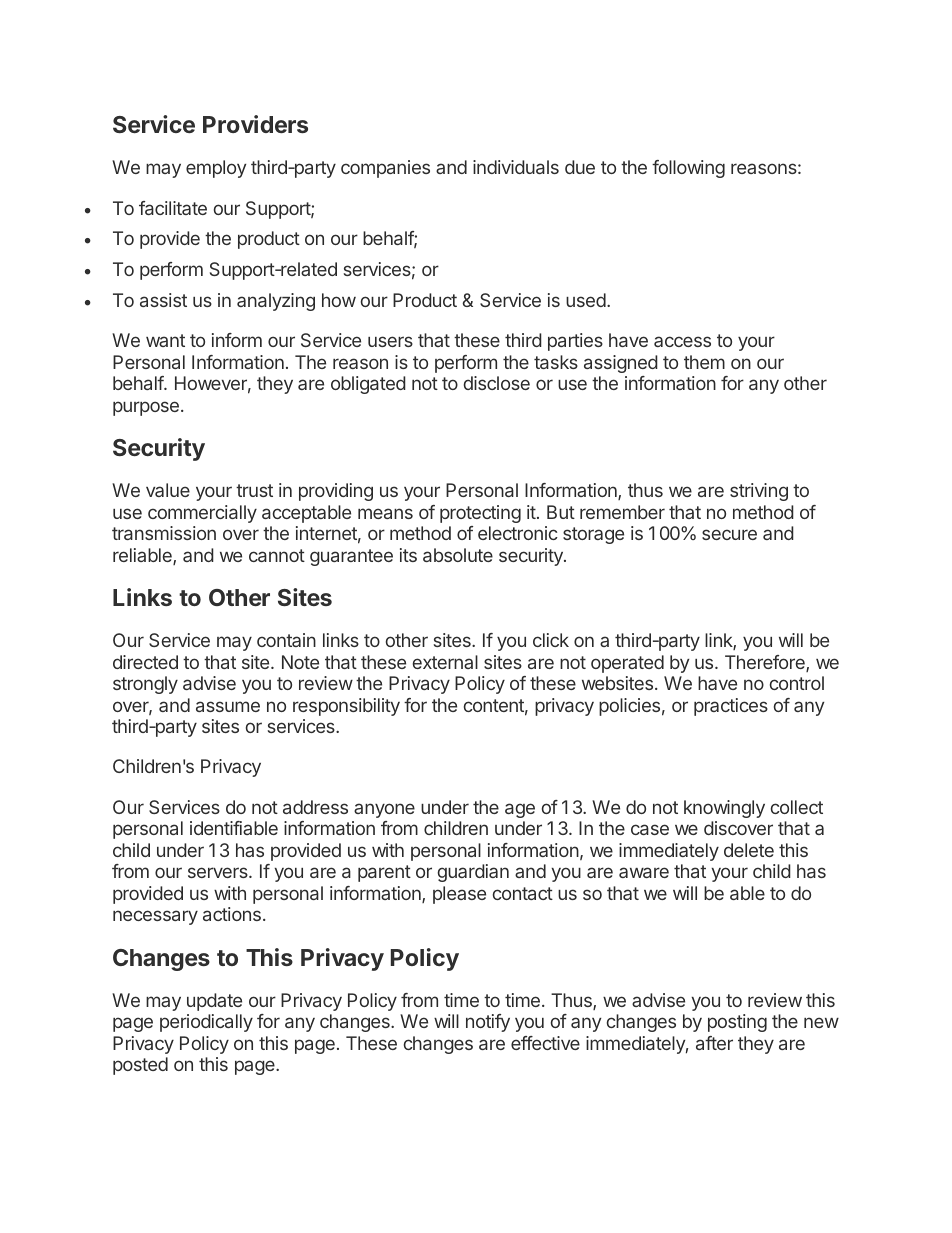  What do you see at coordinates (206, 1023) in the screenshot?
I see `periodically` at bounding box center [206, 1023].
